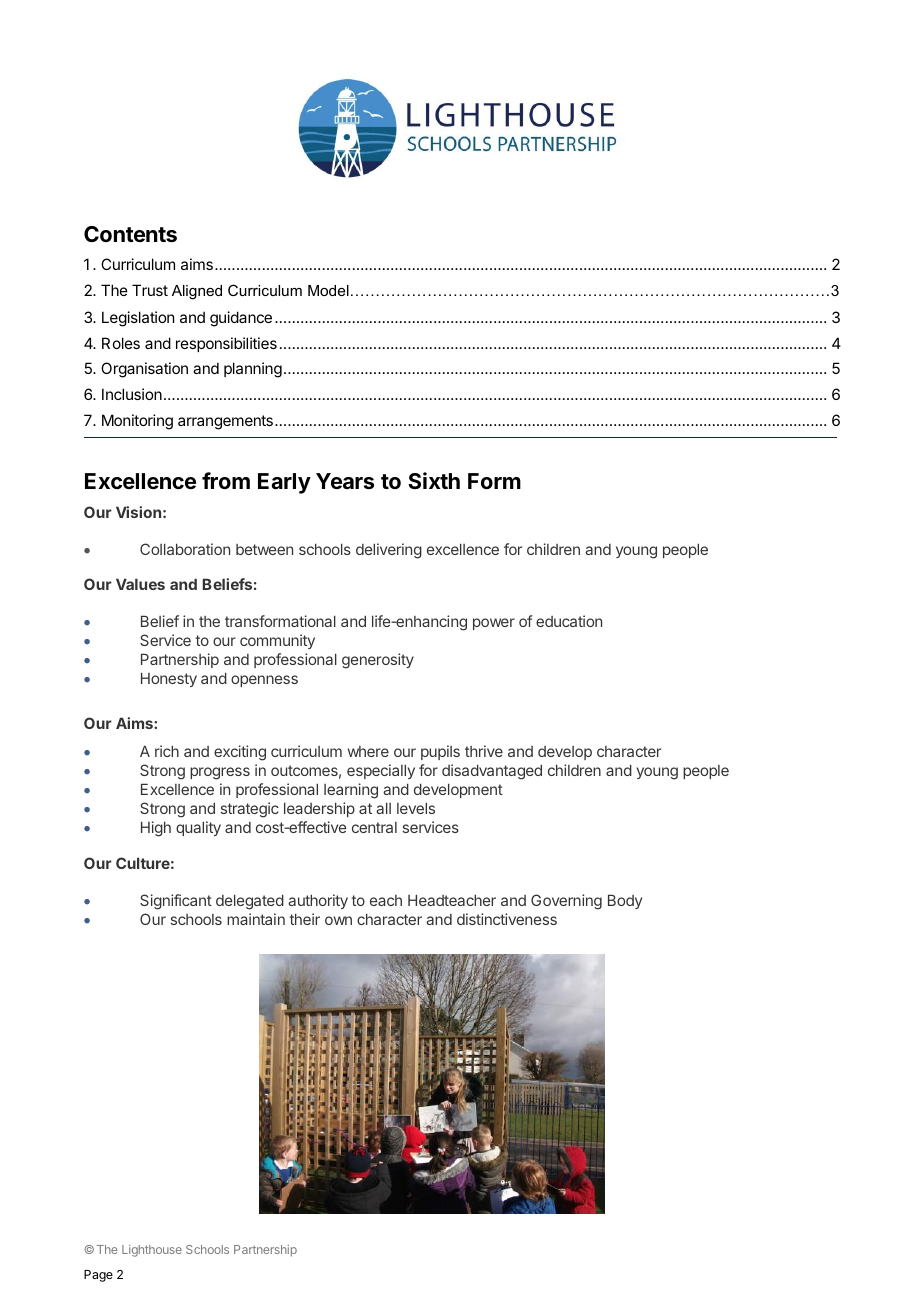 Image resolution: width=924 pixels, height=1309 pixels. I want to click on Significant, so click(176, 902).
